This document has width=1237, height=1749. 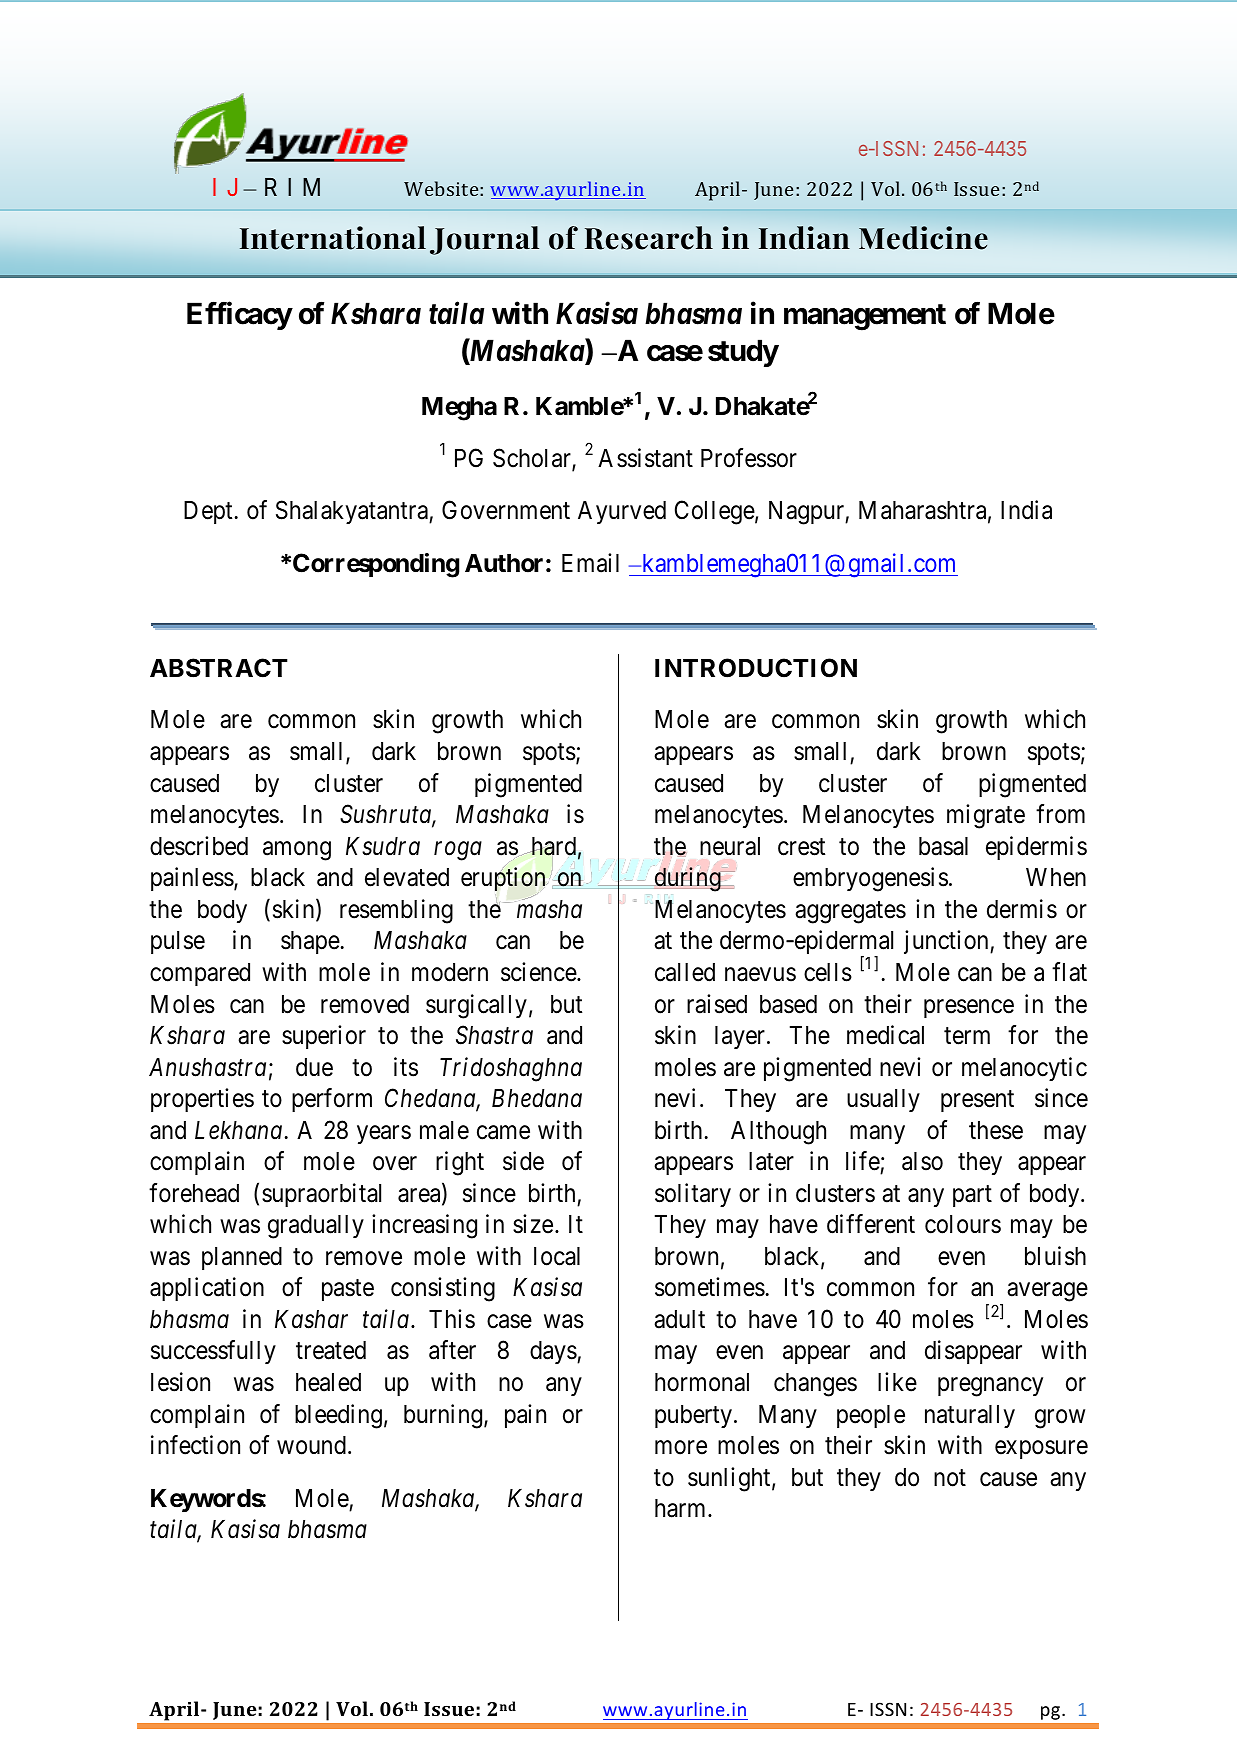 What do you see at coordinates (297, 851) in the document?
I see `among` at bounding box center [297, 851].
